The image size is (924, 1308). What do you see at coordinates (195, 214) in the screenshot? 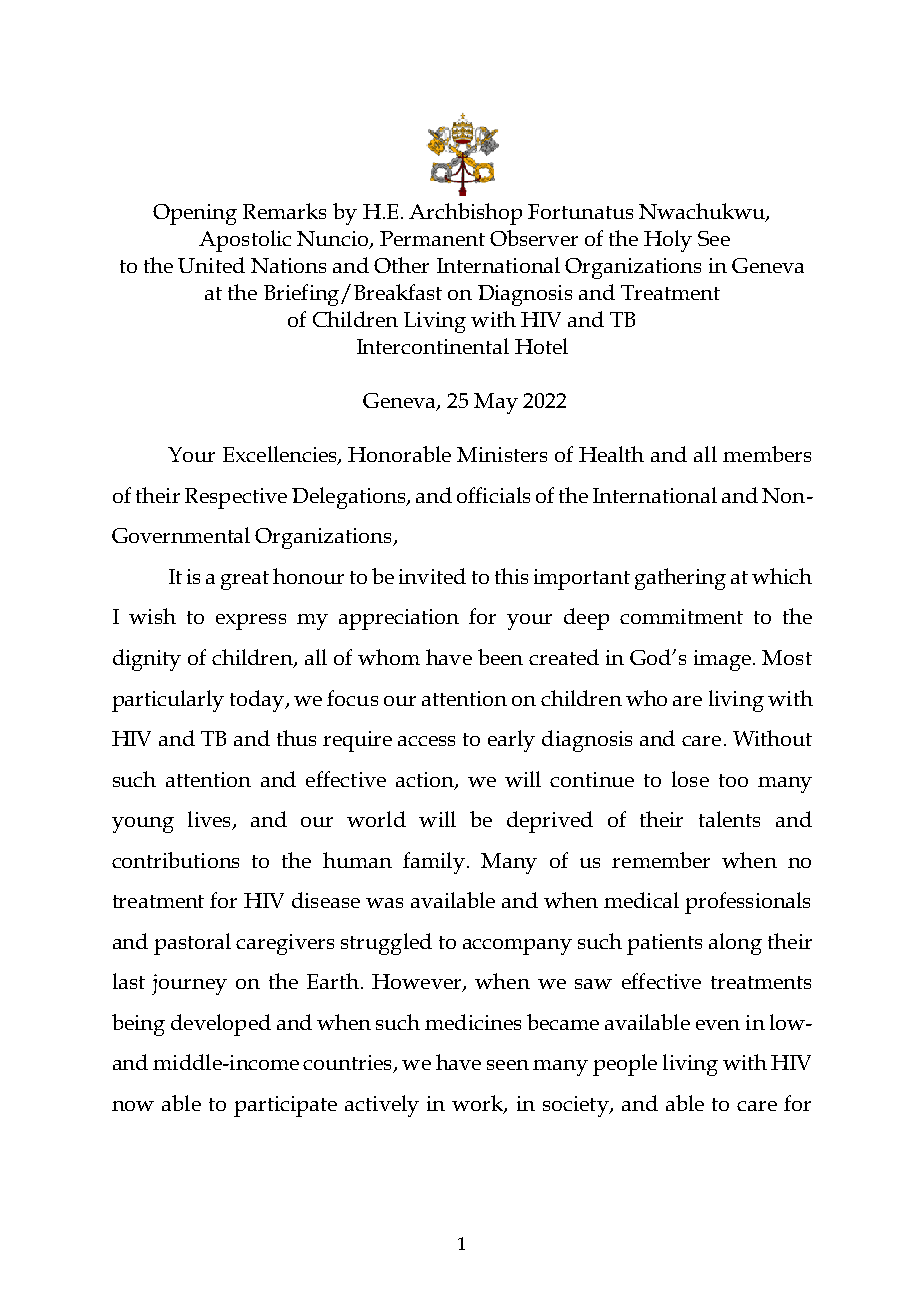
I see `Opening` at bounding box center [195, 214].
